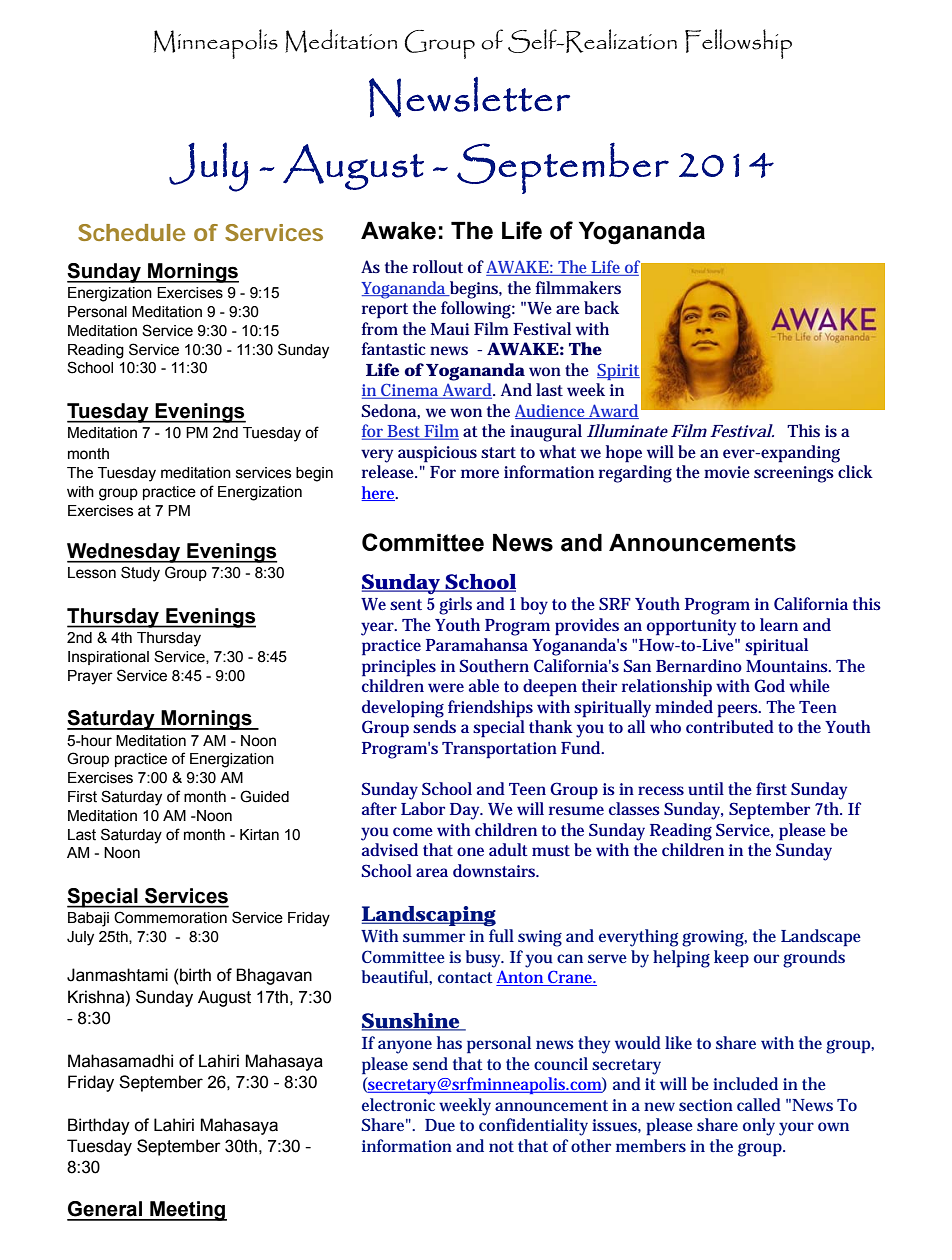 The height and width of the document is (1260, 952). What do you see at coordinates (714, 938) in the document?
I see `growing` at bounding box center [714, 938].
